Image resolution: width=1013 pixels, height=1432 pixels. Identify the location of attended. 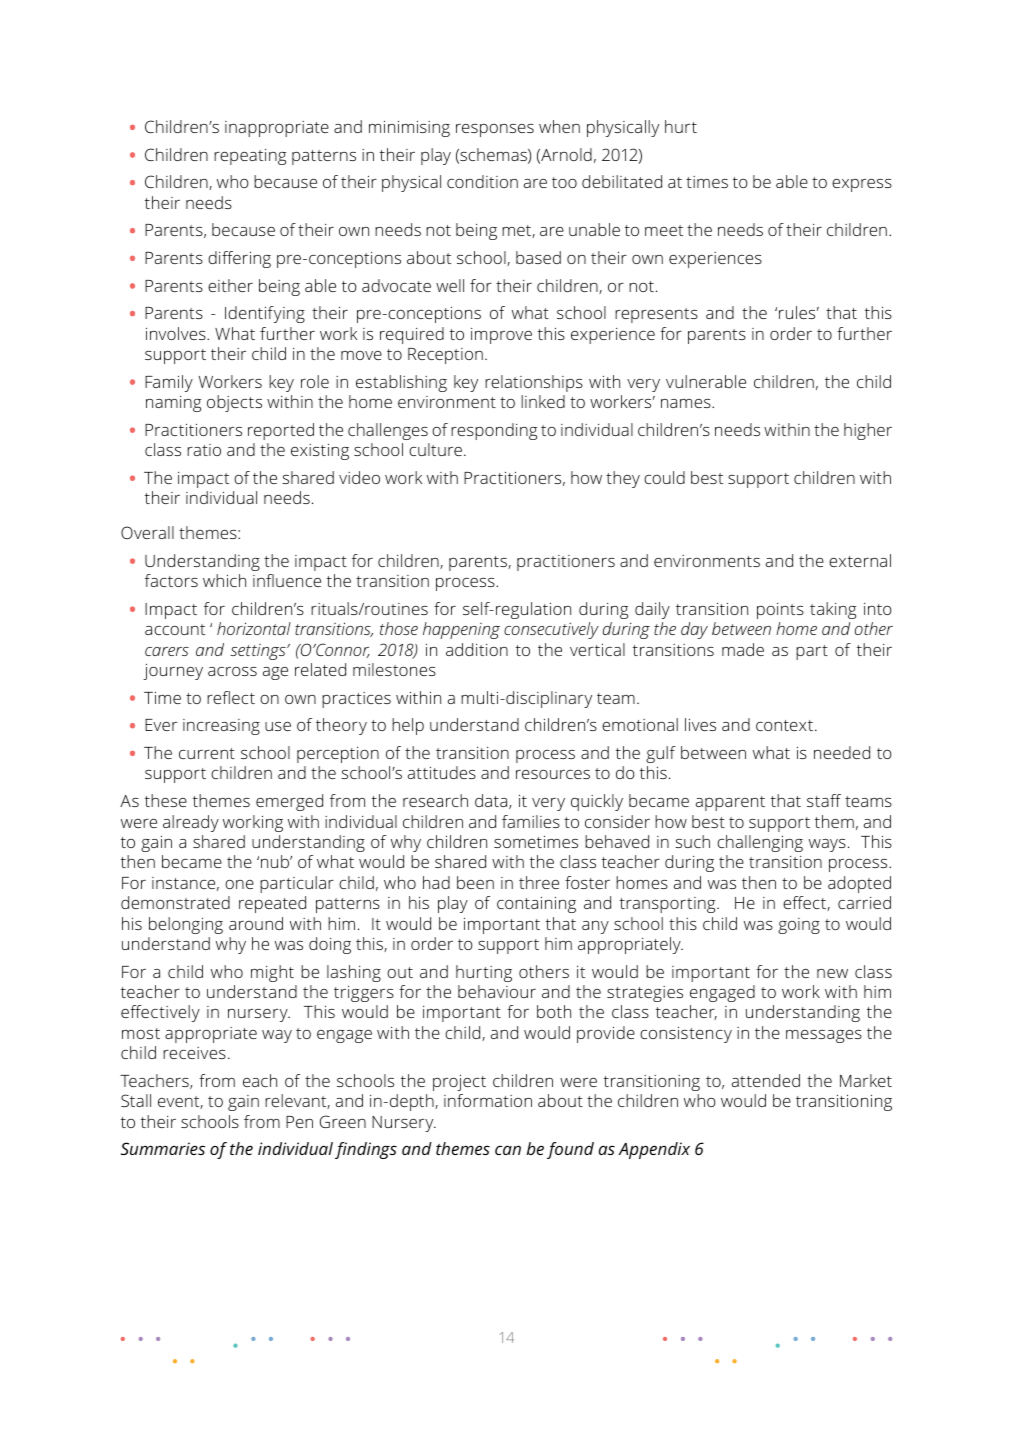
(766, 1080).
